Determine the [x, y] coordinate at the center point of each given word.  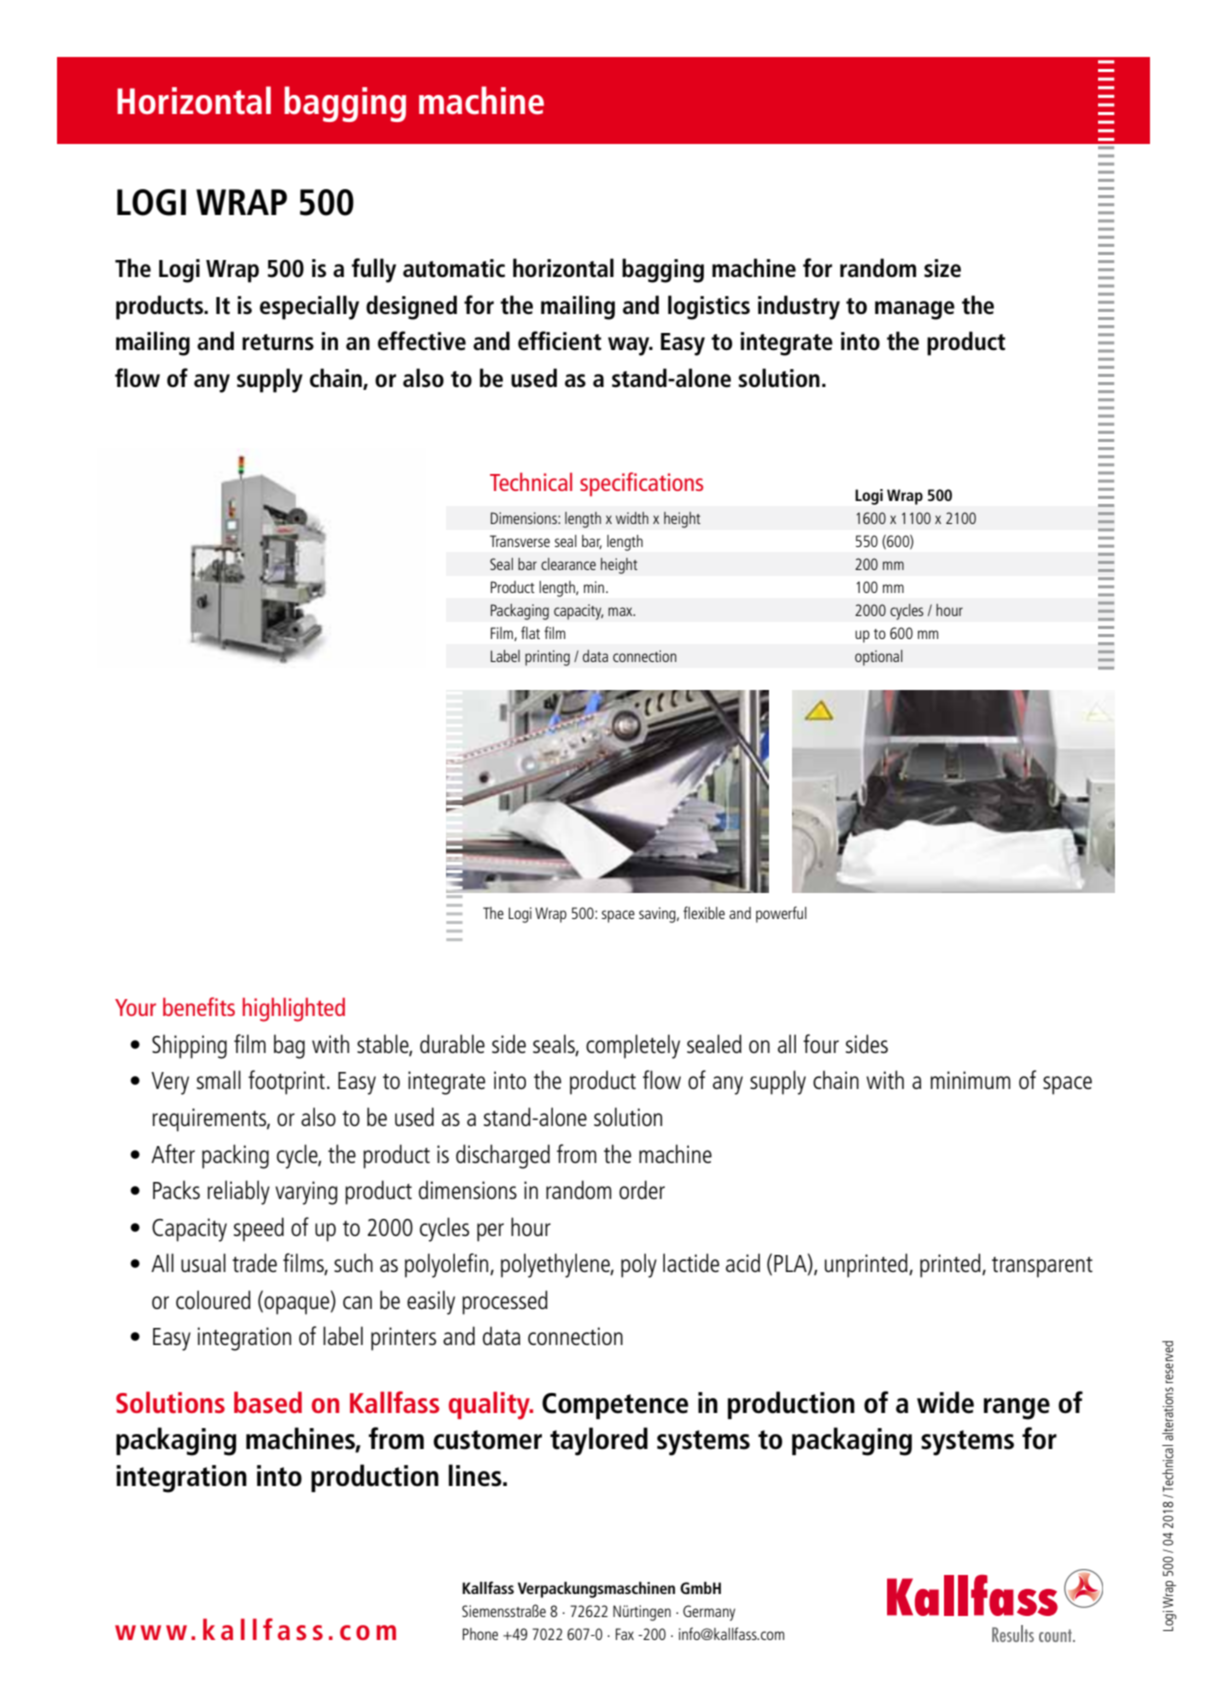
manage [915, 310]
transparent [1042, 1267]
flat [530, 632]
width [632, 518]
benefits [199, 1006]
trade [254, 1262]
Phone [480, 1634]
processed [505, 1302]
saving [658, 915]
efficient [559, 341]
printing [547, 658]
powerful [781, 914]
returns [278, 342]
